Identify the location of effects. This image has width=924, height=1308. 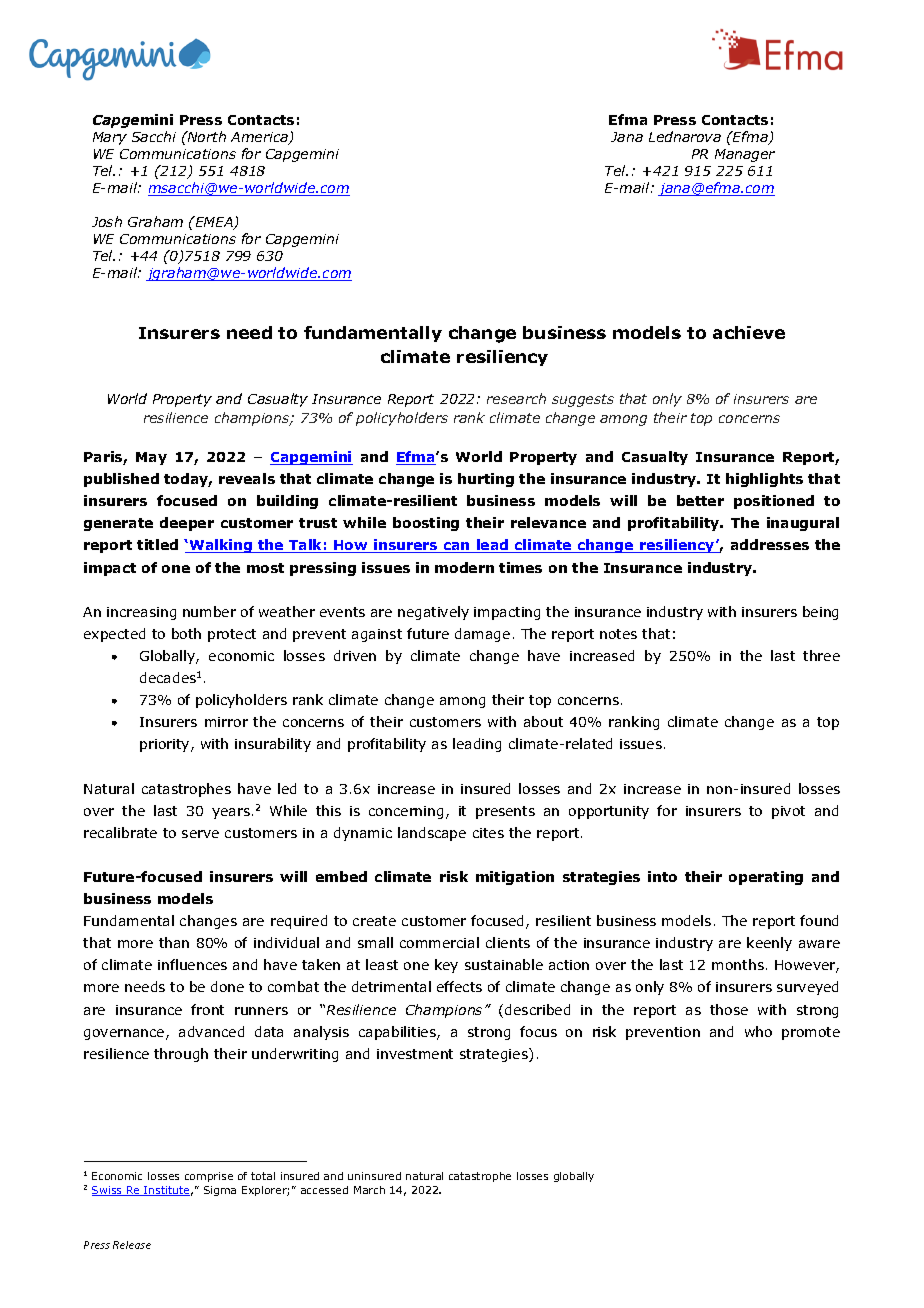
(459, 986).
